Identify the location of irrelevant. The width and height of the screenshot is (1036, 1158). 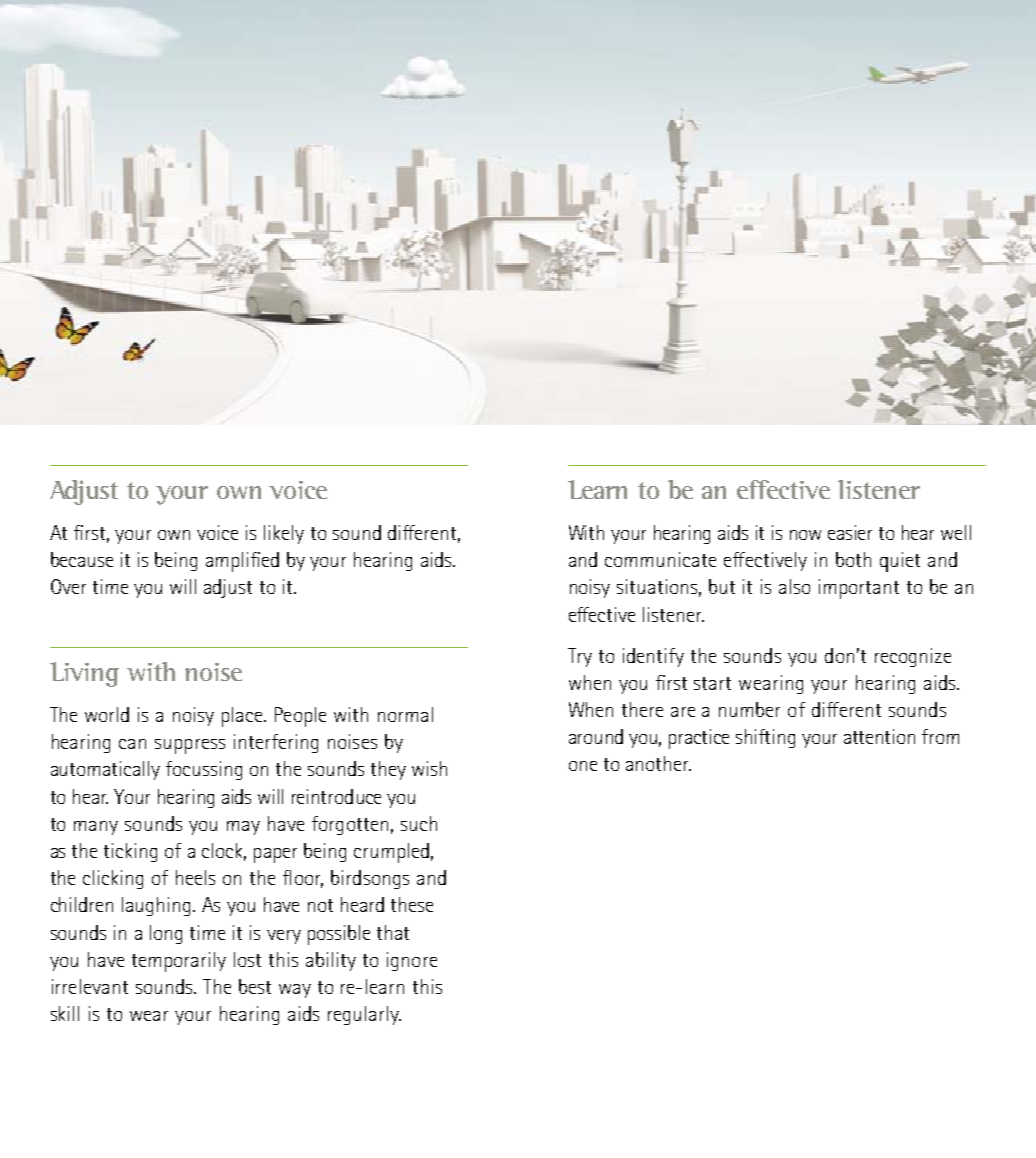
(90, 986).
